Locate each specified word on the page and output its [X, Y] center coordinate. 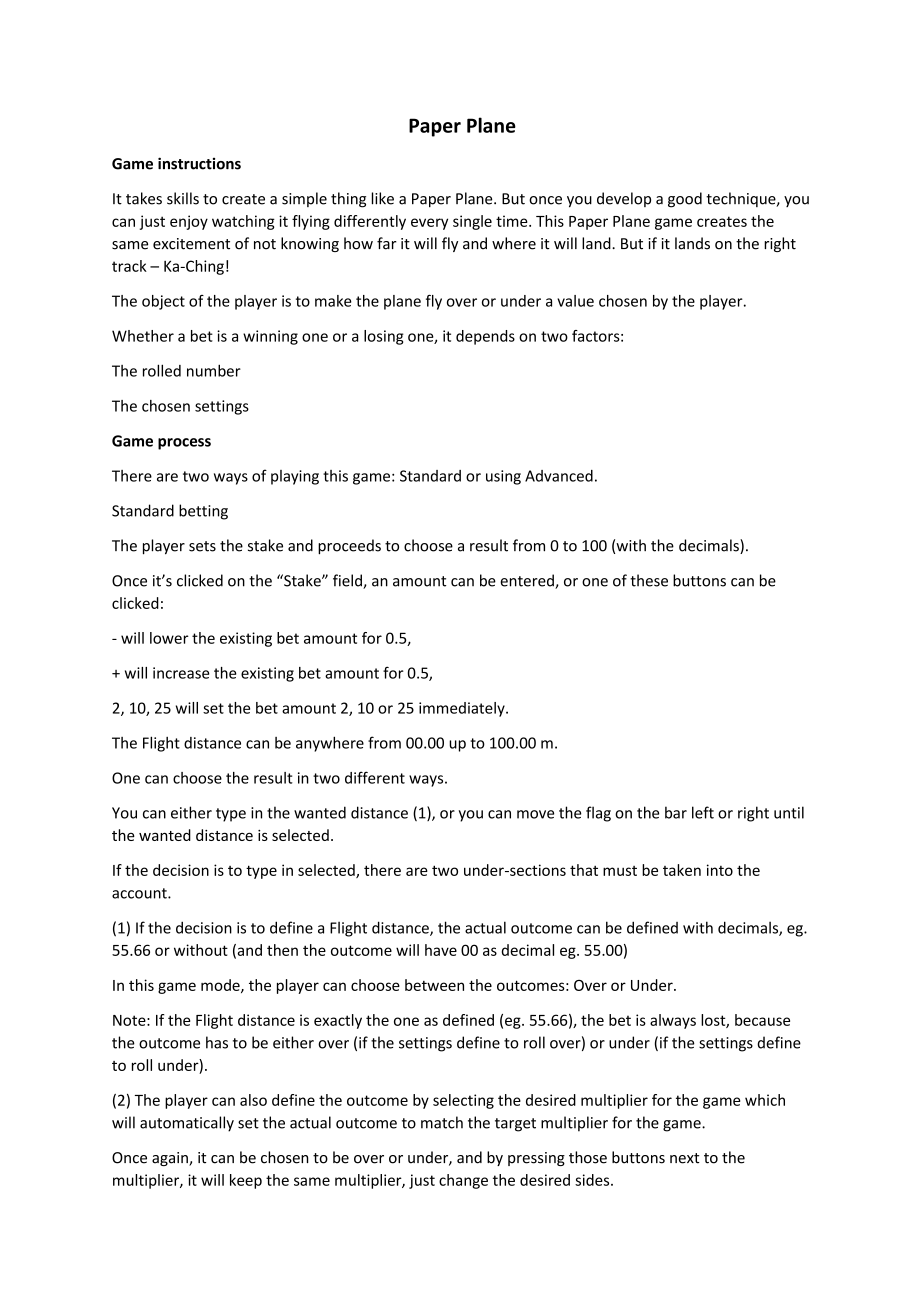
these [649, 580]
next [685, 1158]
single [472, 222]
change [463, 1181]
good [685, 200]
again [171, 1159]
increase [181, 673]
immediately [463, 709]
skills [183, 198]
